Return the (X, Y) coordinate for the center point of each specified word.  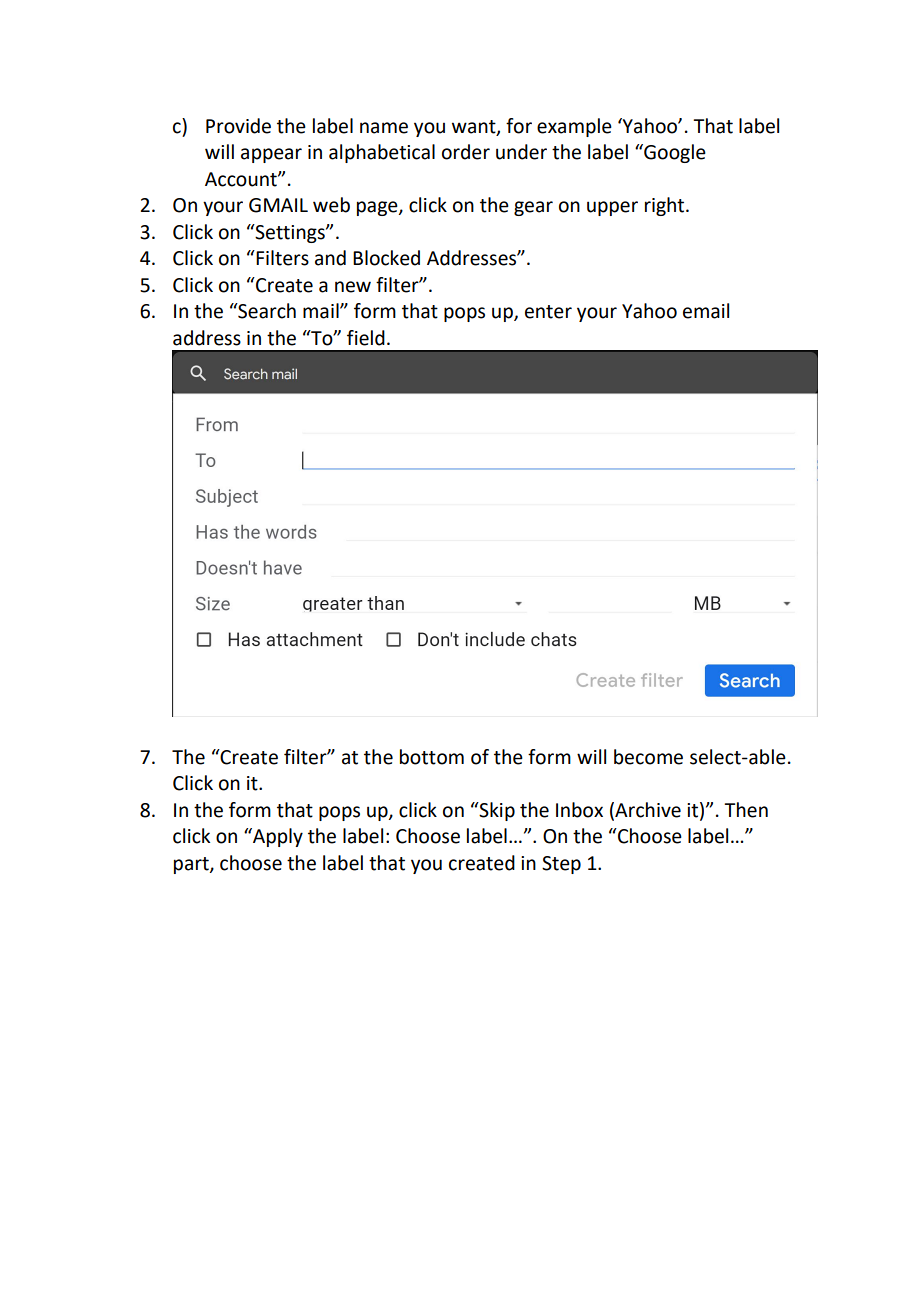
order (466, 152)
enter (548, 312)
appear (271, 155)
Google (674, 153)
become (648, 757)
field (366, 338)
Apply (277, 837)
